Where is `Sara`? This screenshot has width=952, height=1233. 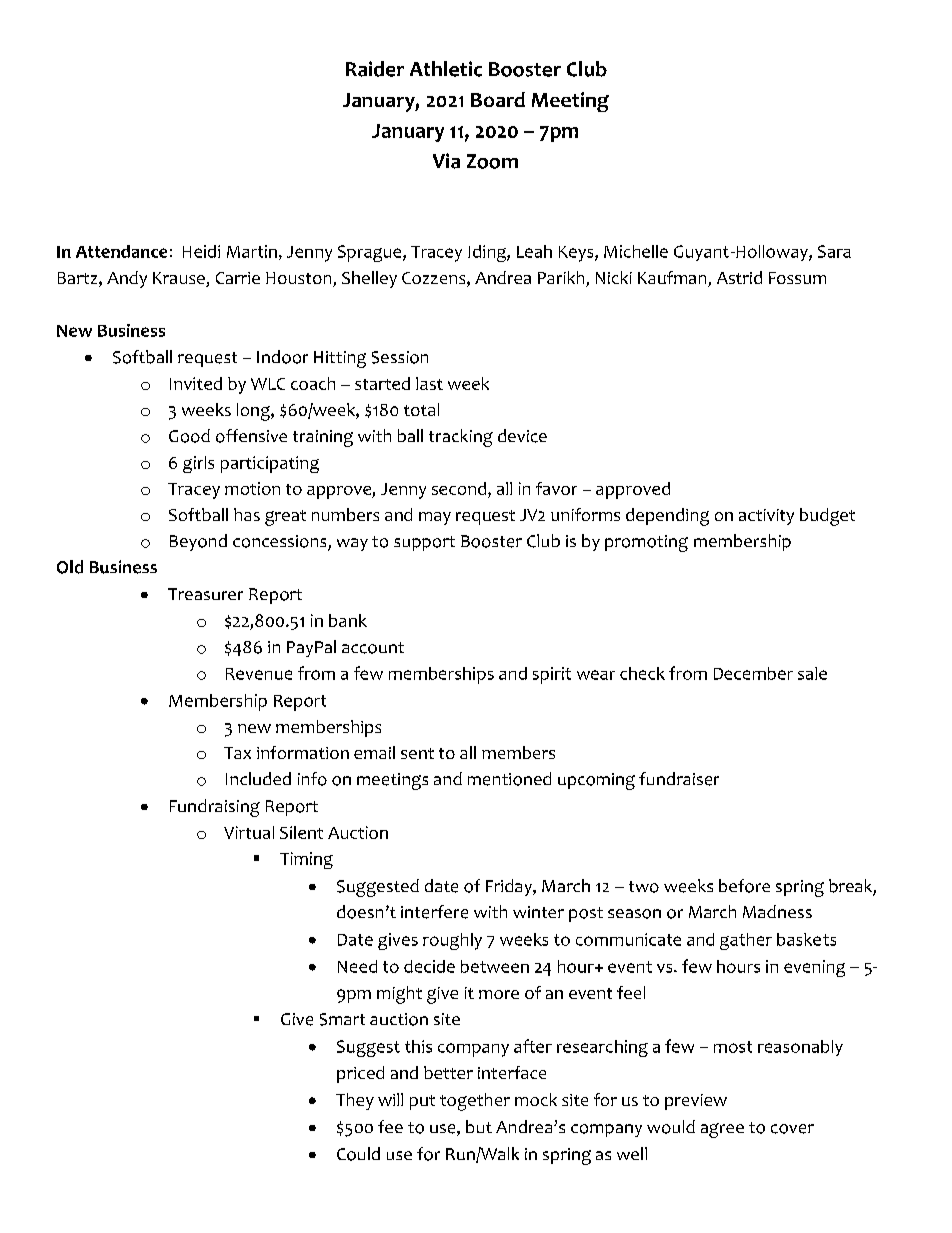
Sara is located at coordinates (834, 251).
